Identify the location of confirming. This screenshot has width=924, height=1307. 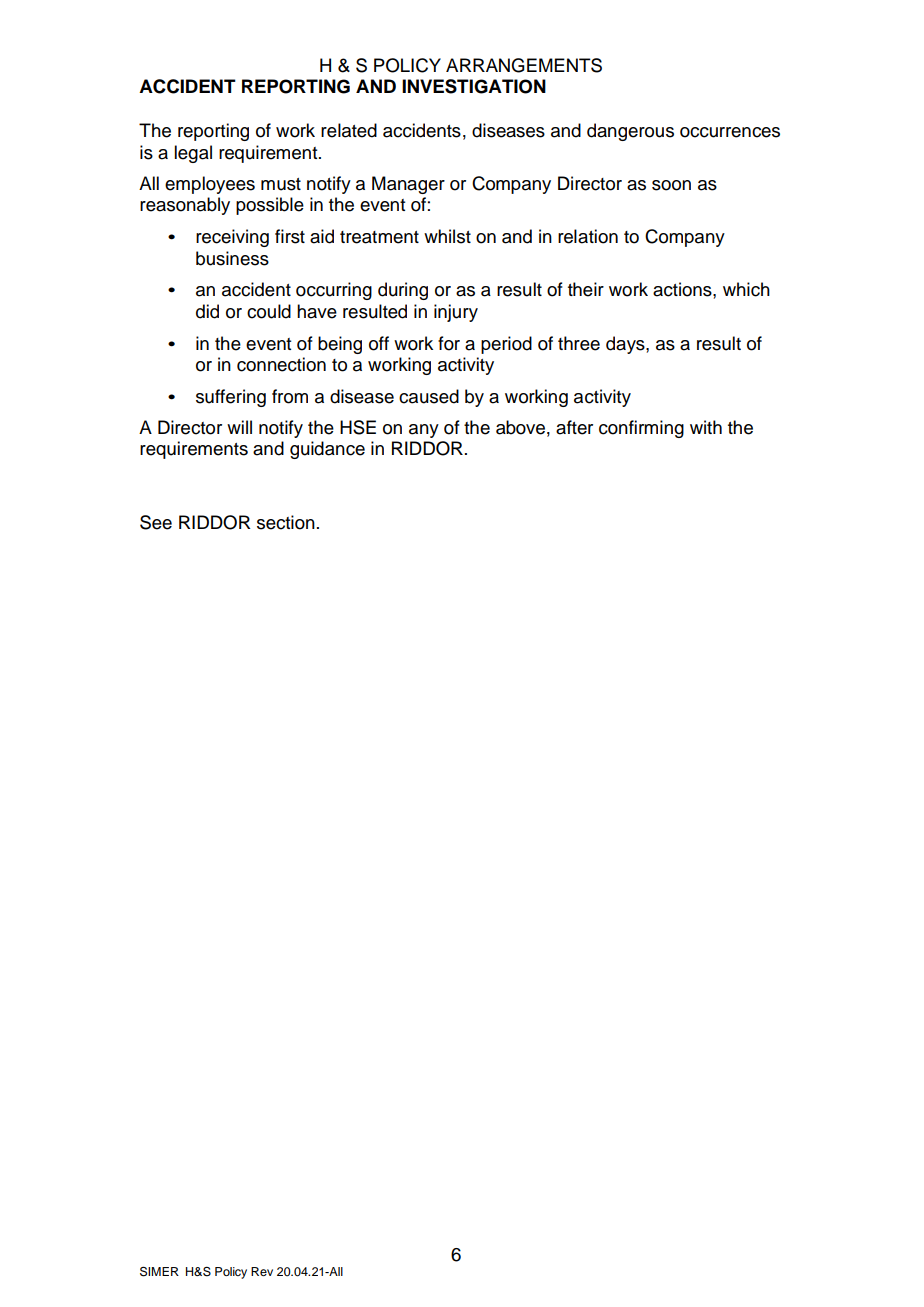
(641, 429).
